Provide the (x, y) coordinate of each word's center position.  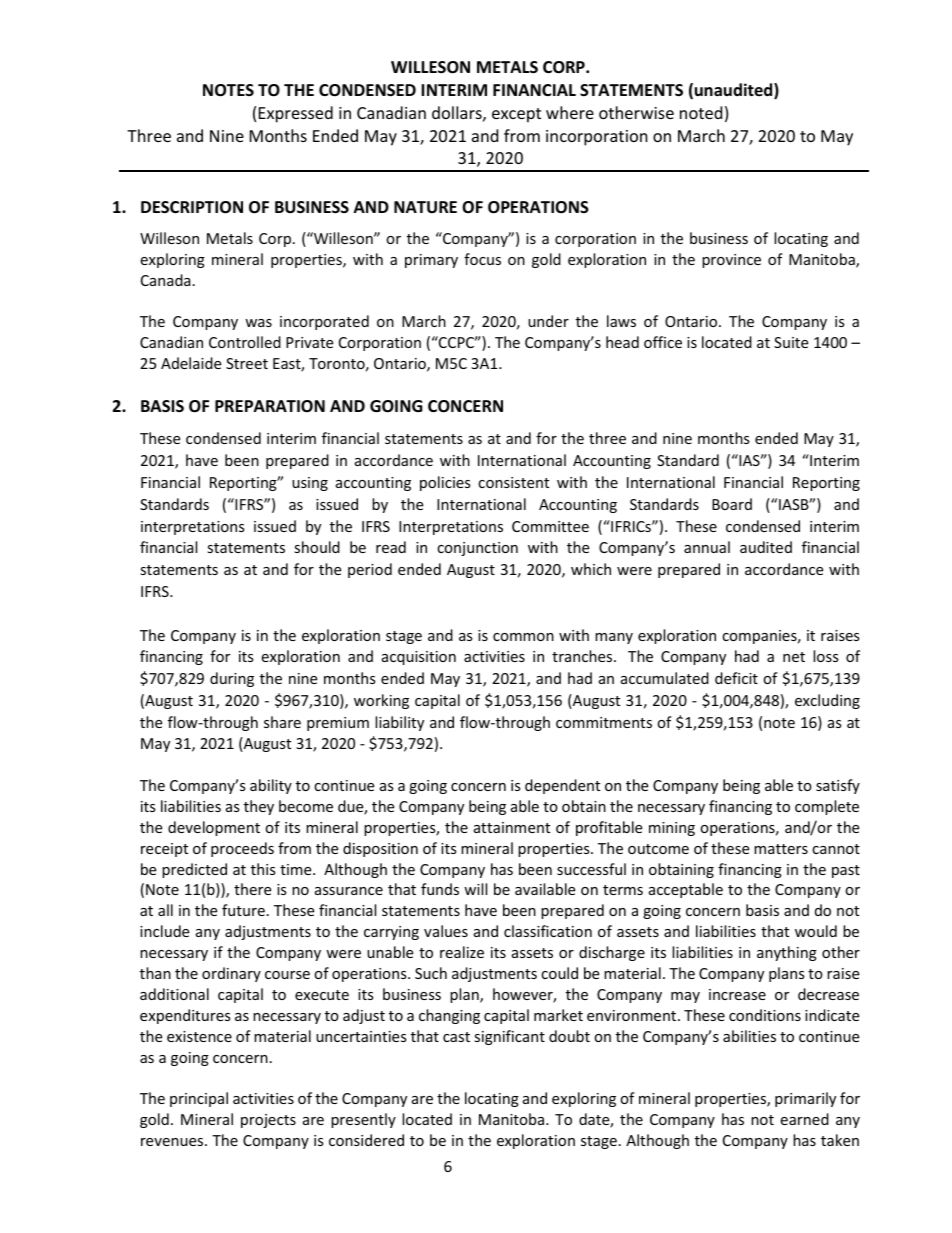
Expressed (296, 114)
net (794, 657)
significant (509, 1037)
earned (804, 1119)
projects (268, 1121)
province (731, 261)
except (516, 115)
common (523, 637)
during (232, 679)
